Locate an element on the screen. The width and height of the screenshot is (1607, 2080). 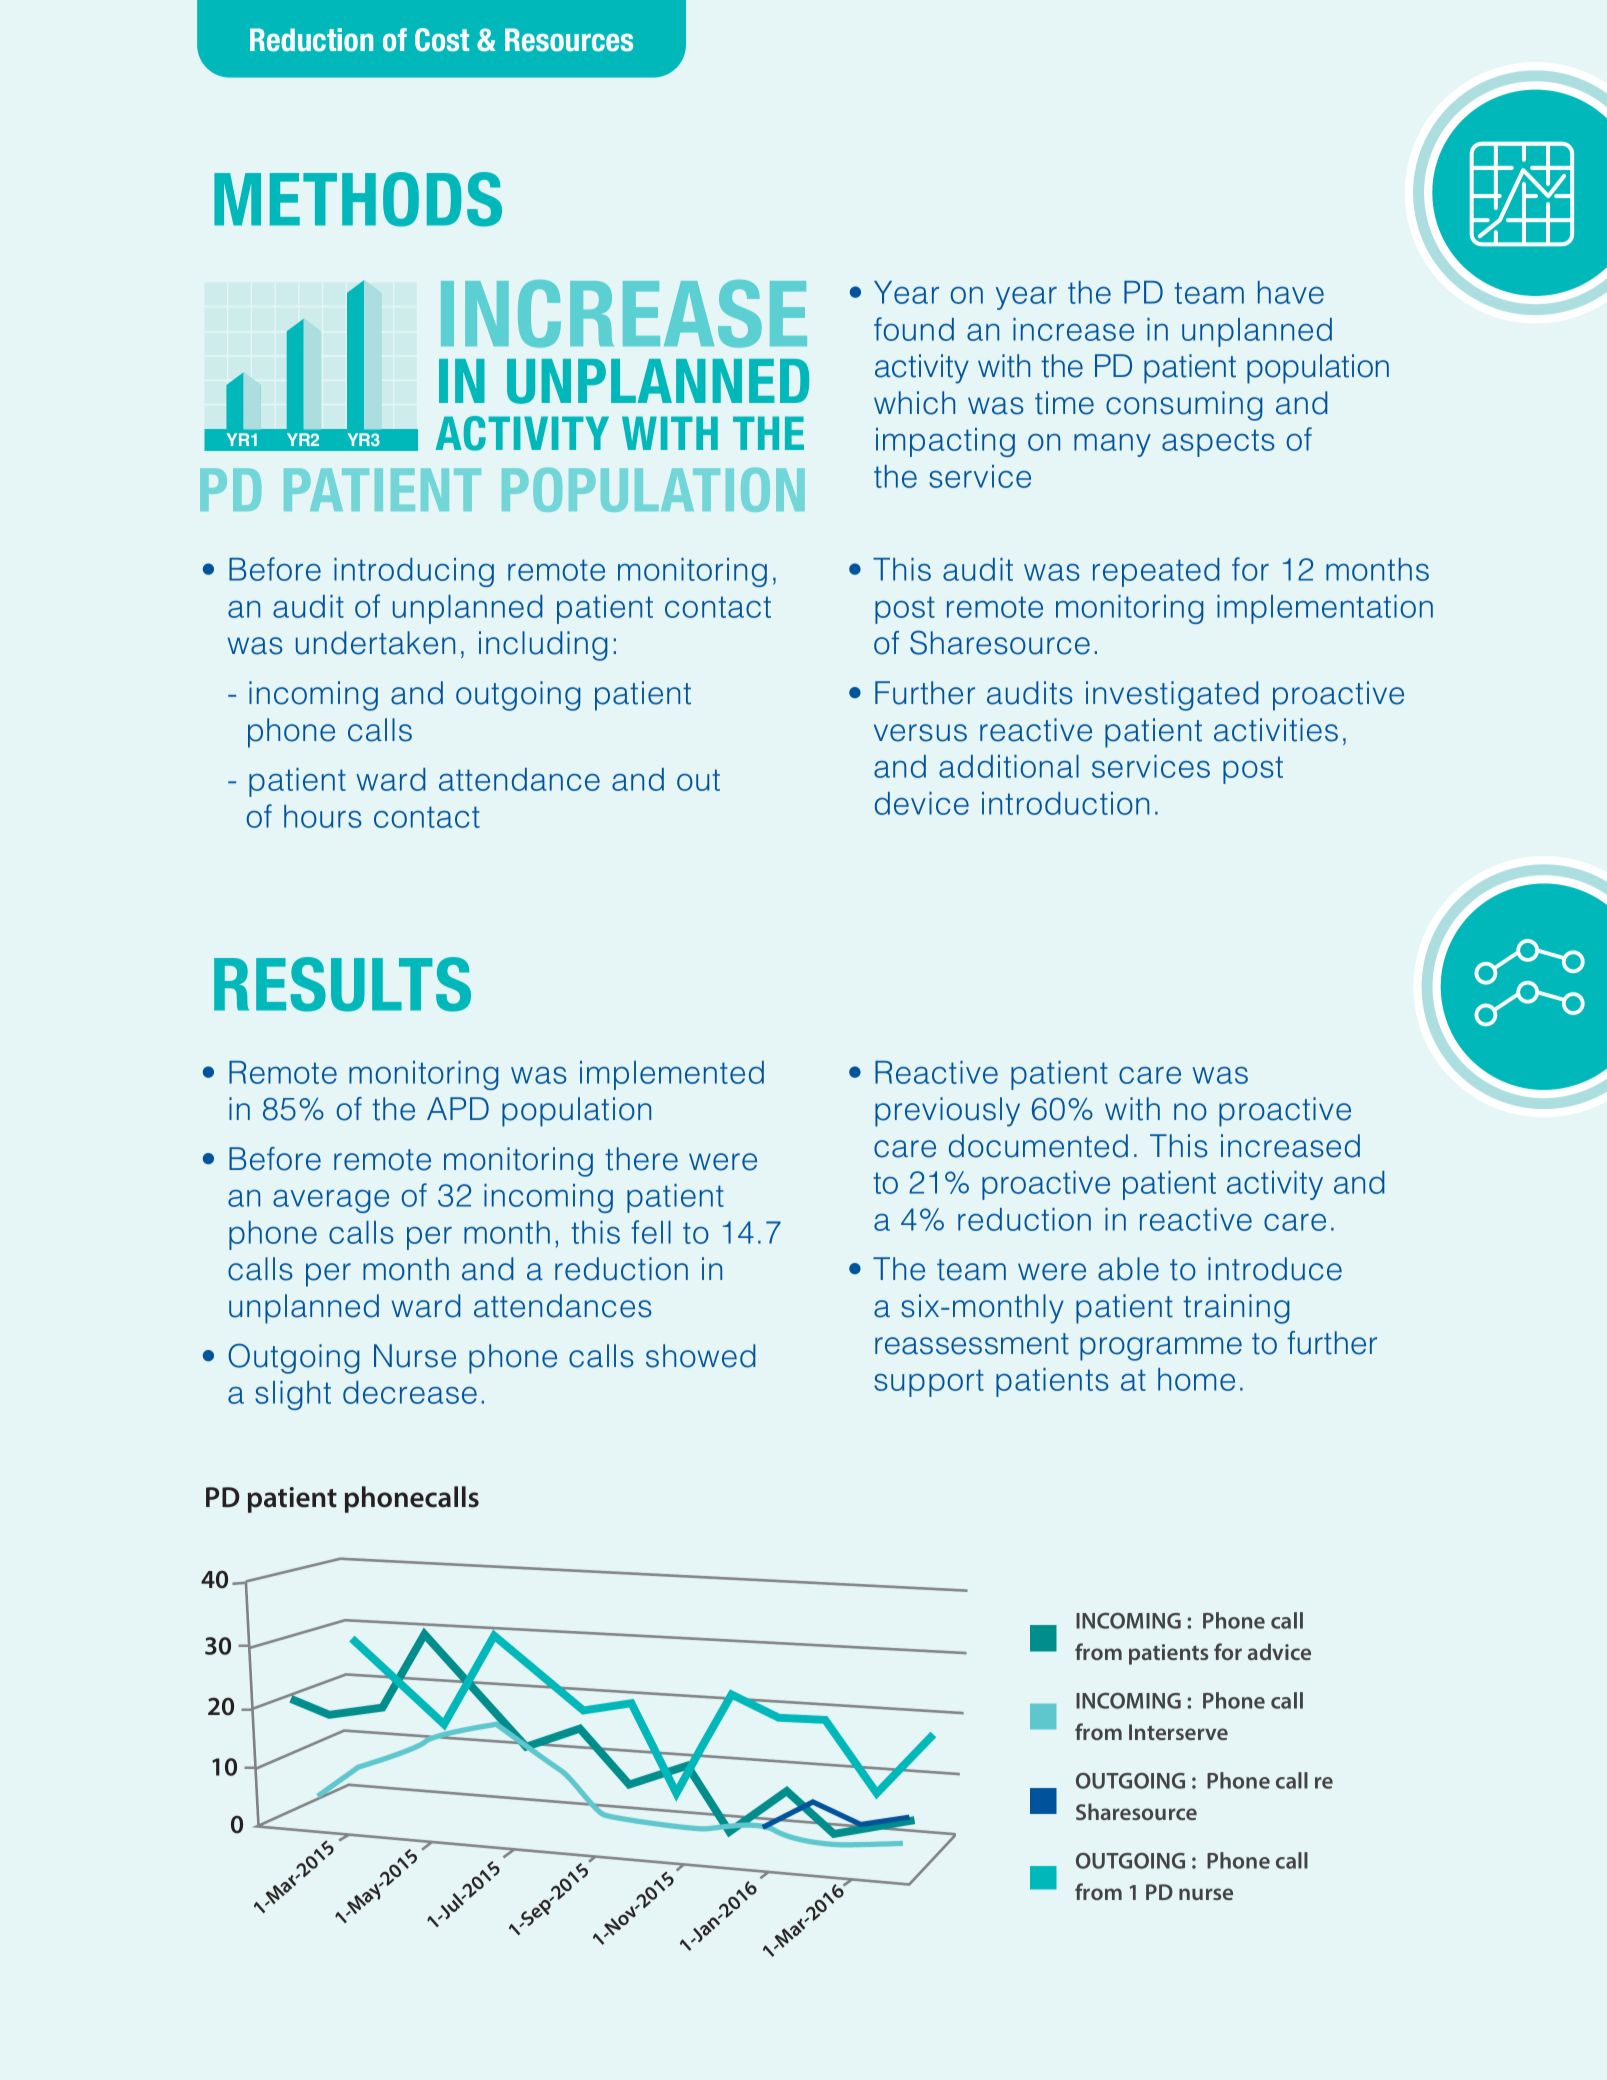
hours is located at coordinates (323, 816).
